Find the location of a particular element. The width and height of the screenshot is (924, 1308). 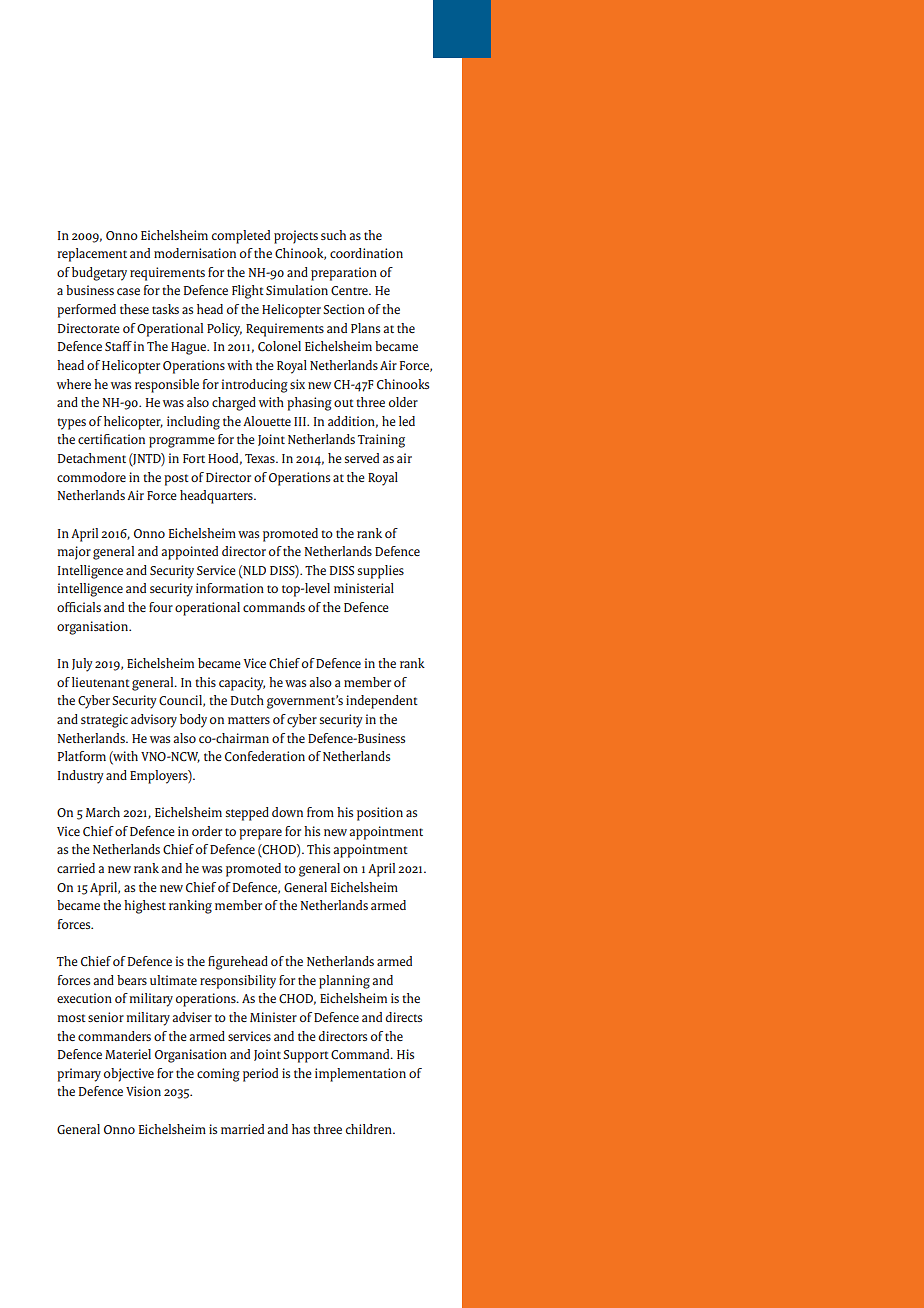

independent is located at coordinates (382, 702).
